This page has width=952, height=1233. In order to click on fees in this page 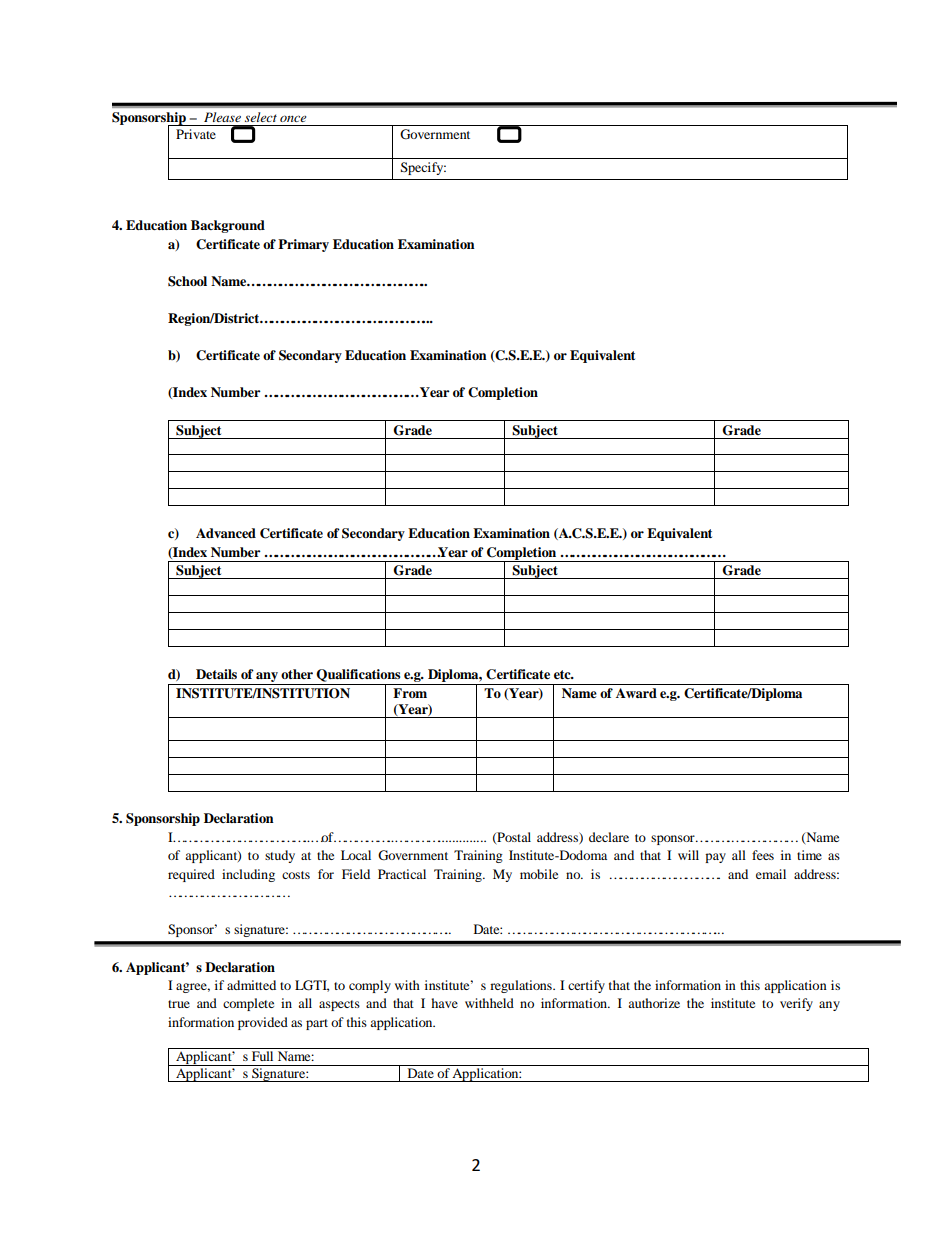, I will do `click(763, 855)`.
